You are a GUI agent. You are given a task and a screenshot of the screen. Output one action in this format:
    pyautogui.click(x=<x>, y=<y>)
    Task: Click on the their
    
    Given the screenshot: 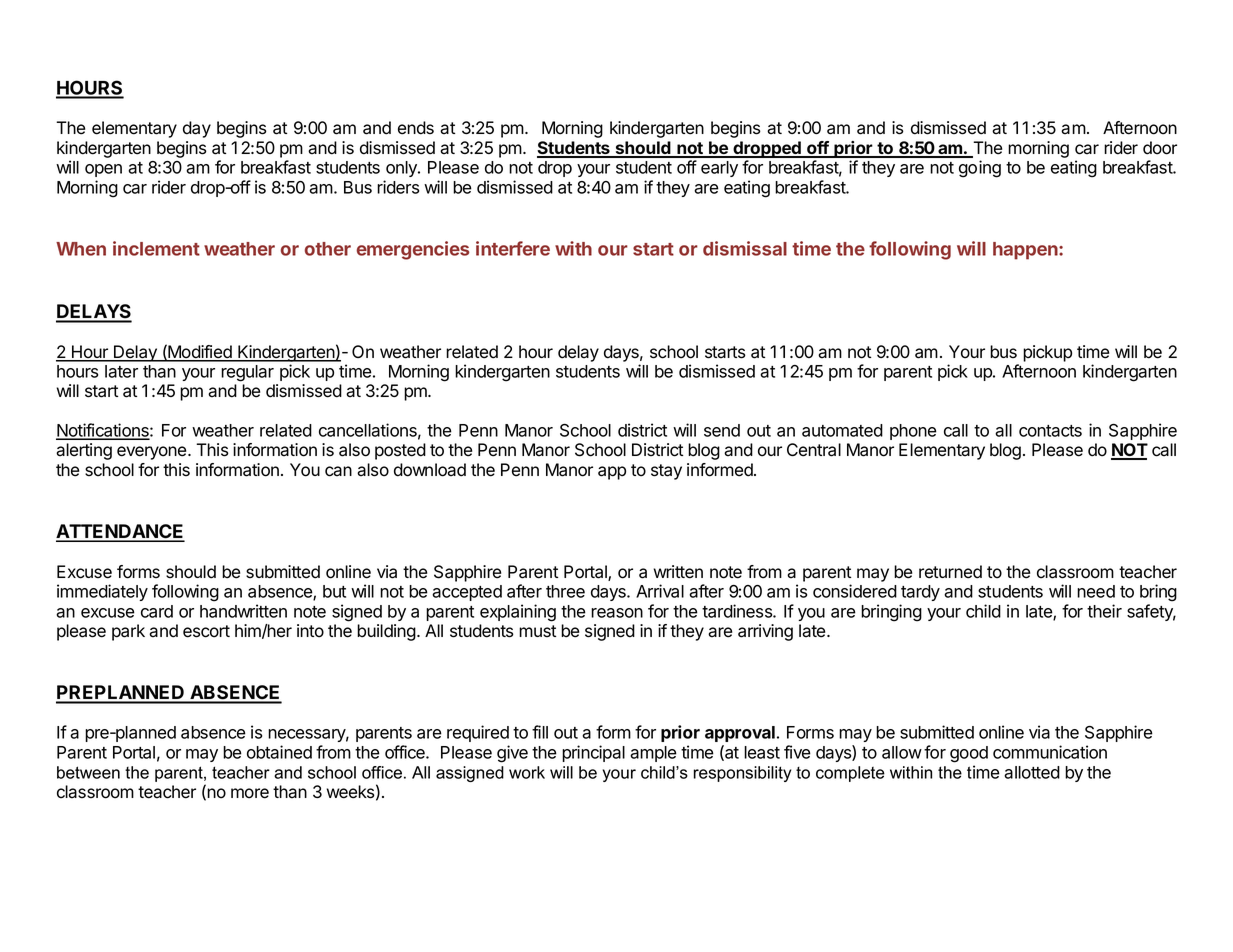 What is the action you would take?
    pyautogui.click(x=1104, y=611)
